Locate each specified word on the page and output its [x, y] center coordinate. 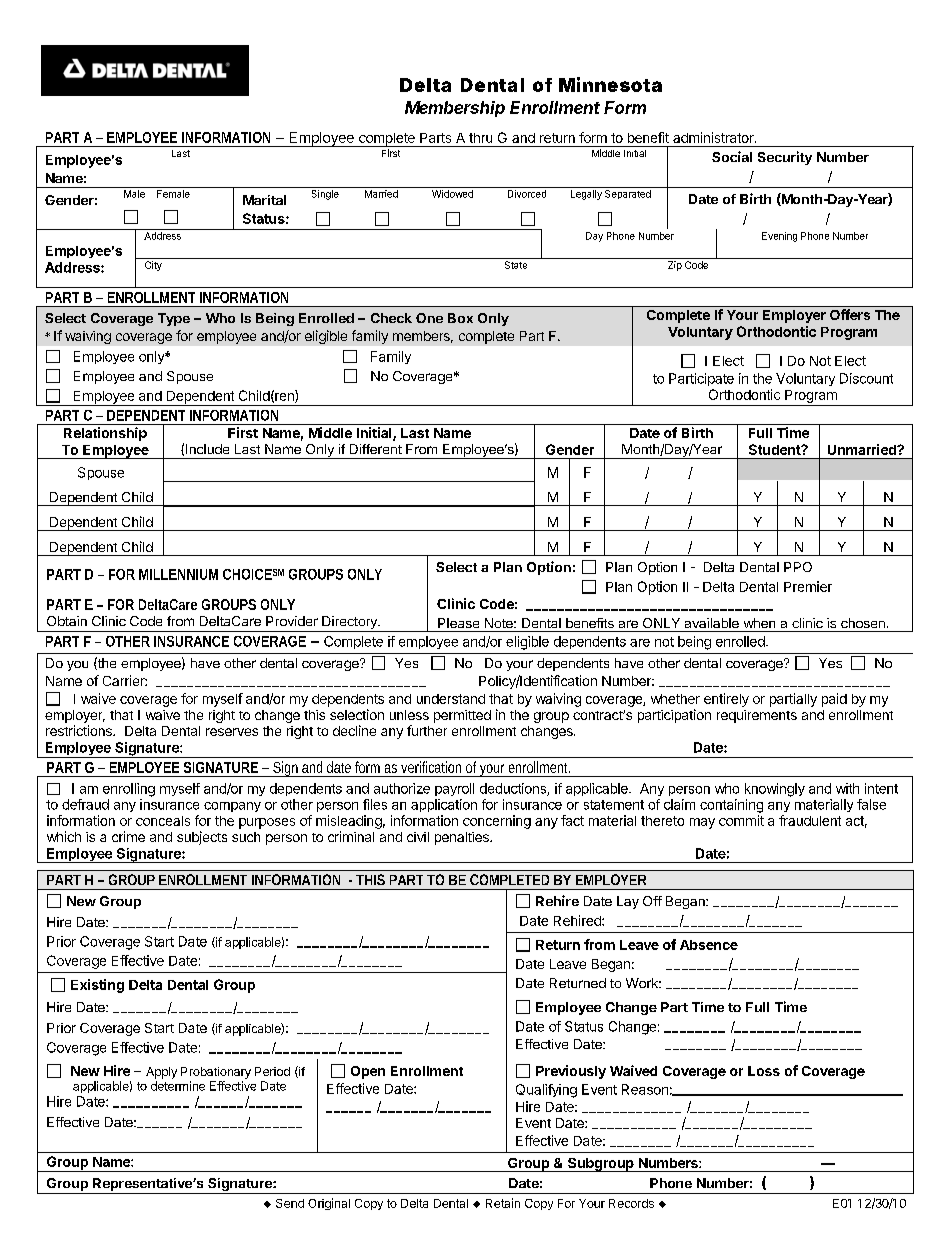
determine [178, 1086]
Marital [264, 200]
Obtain [67, 621]
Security [785, 158]
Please [458, 623]
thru [480, 138]
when [759, 623]
